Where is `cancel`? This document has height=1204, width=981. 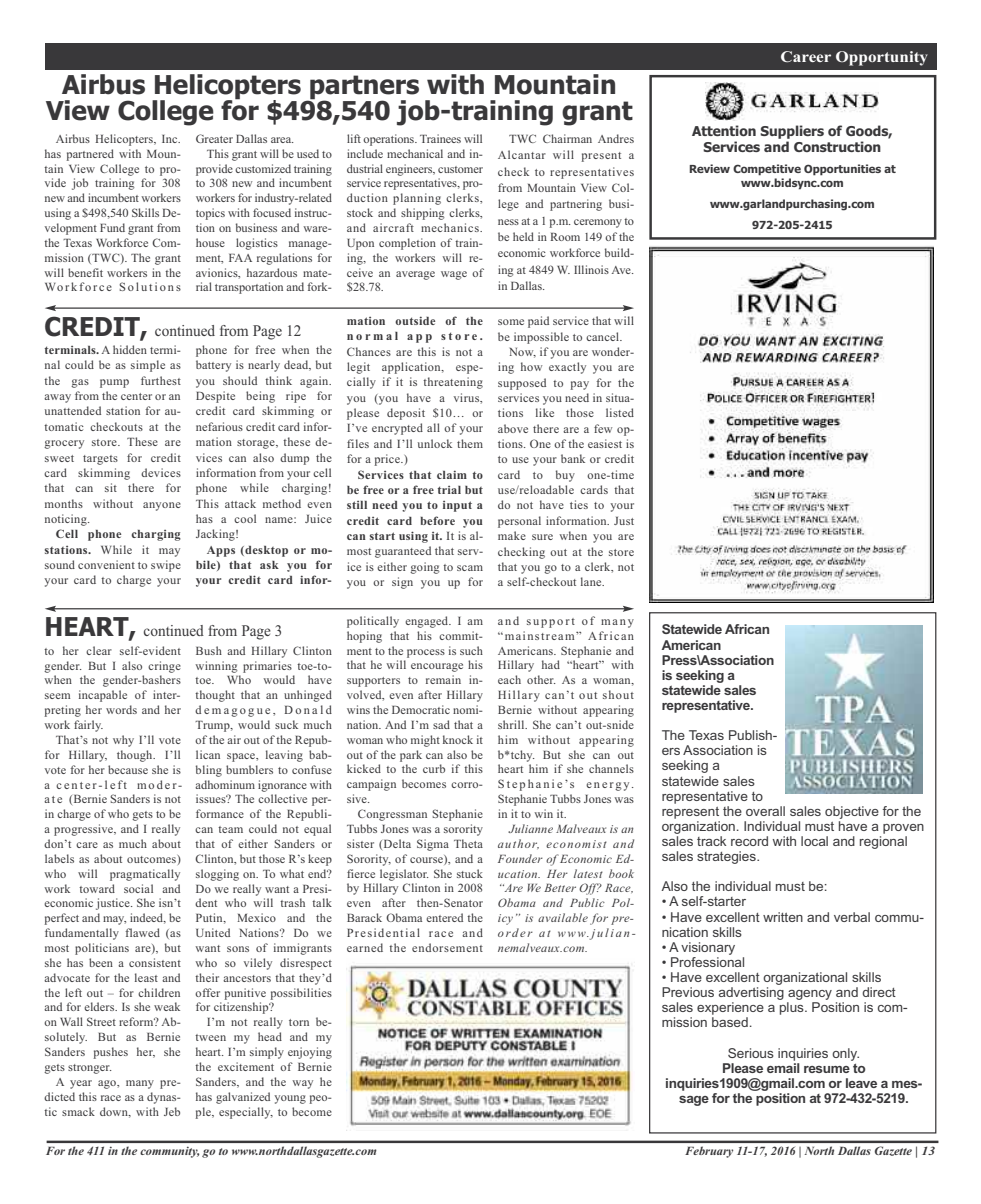 cancel is located at coordinates (604, 336).
